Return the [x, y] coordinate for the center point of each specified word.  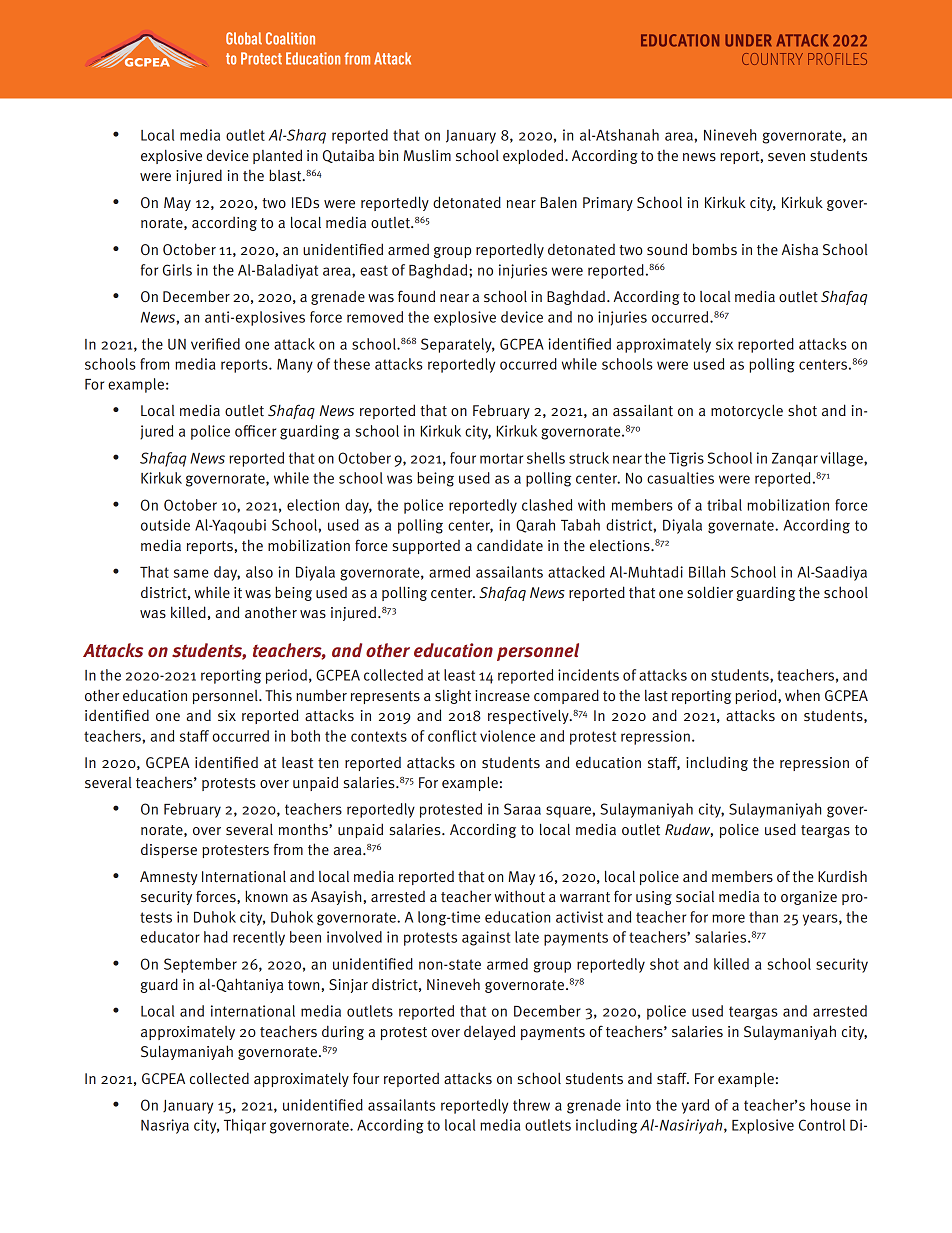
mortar [501, 458]
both [305, 736]
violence [507, 736]
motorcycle [747, 411]
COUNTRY [772, 59]
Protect [261, 58]
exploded [534, 156]
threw [531, 1105]
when [802, 695]
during [343, 1032]
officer [255, 431]
